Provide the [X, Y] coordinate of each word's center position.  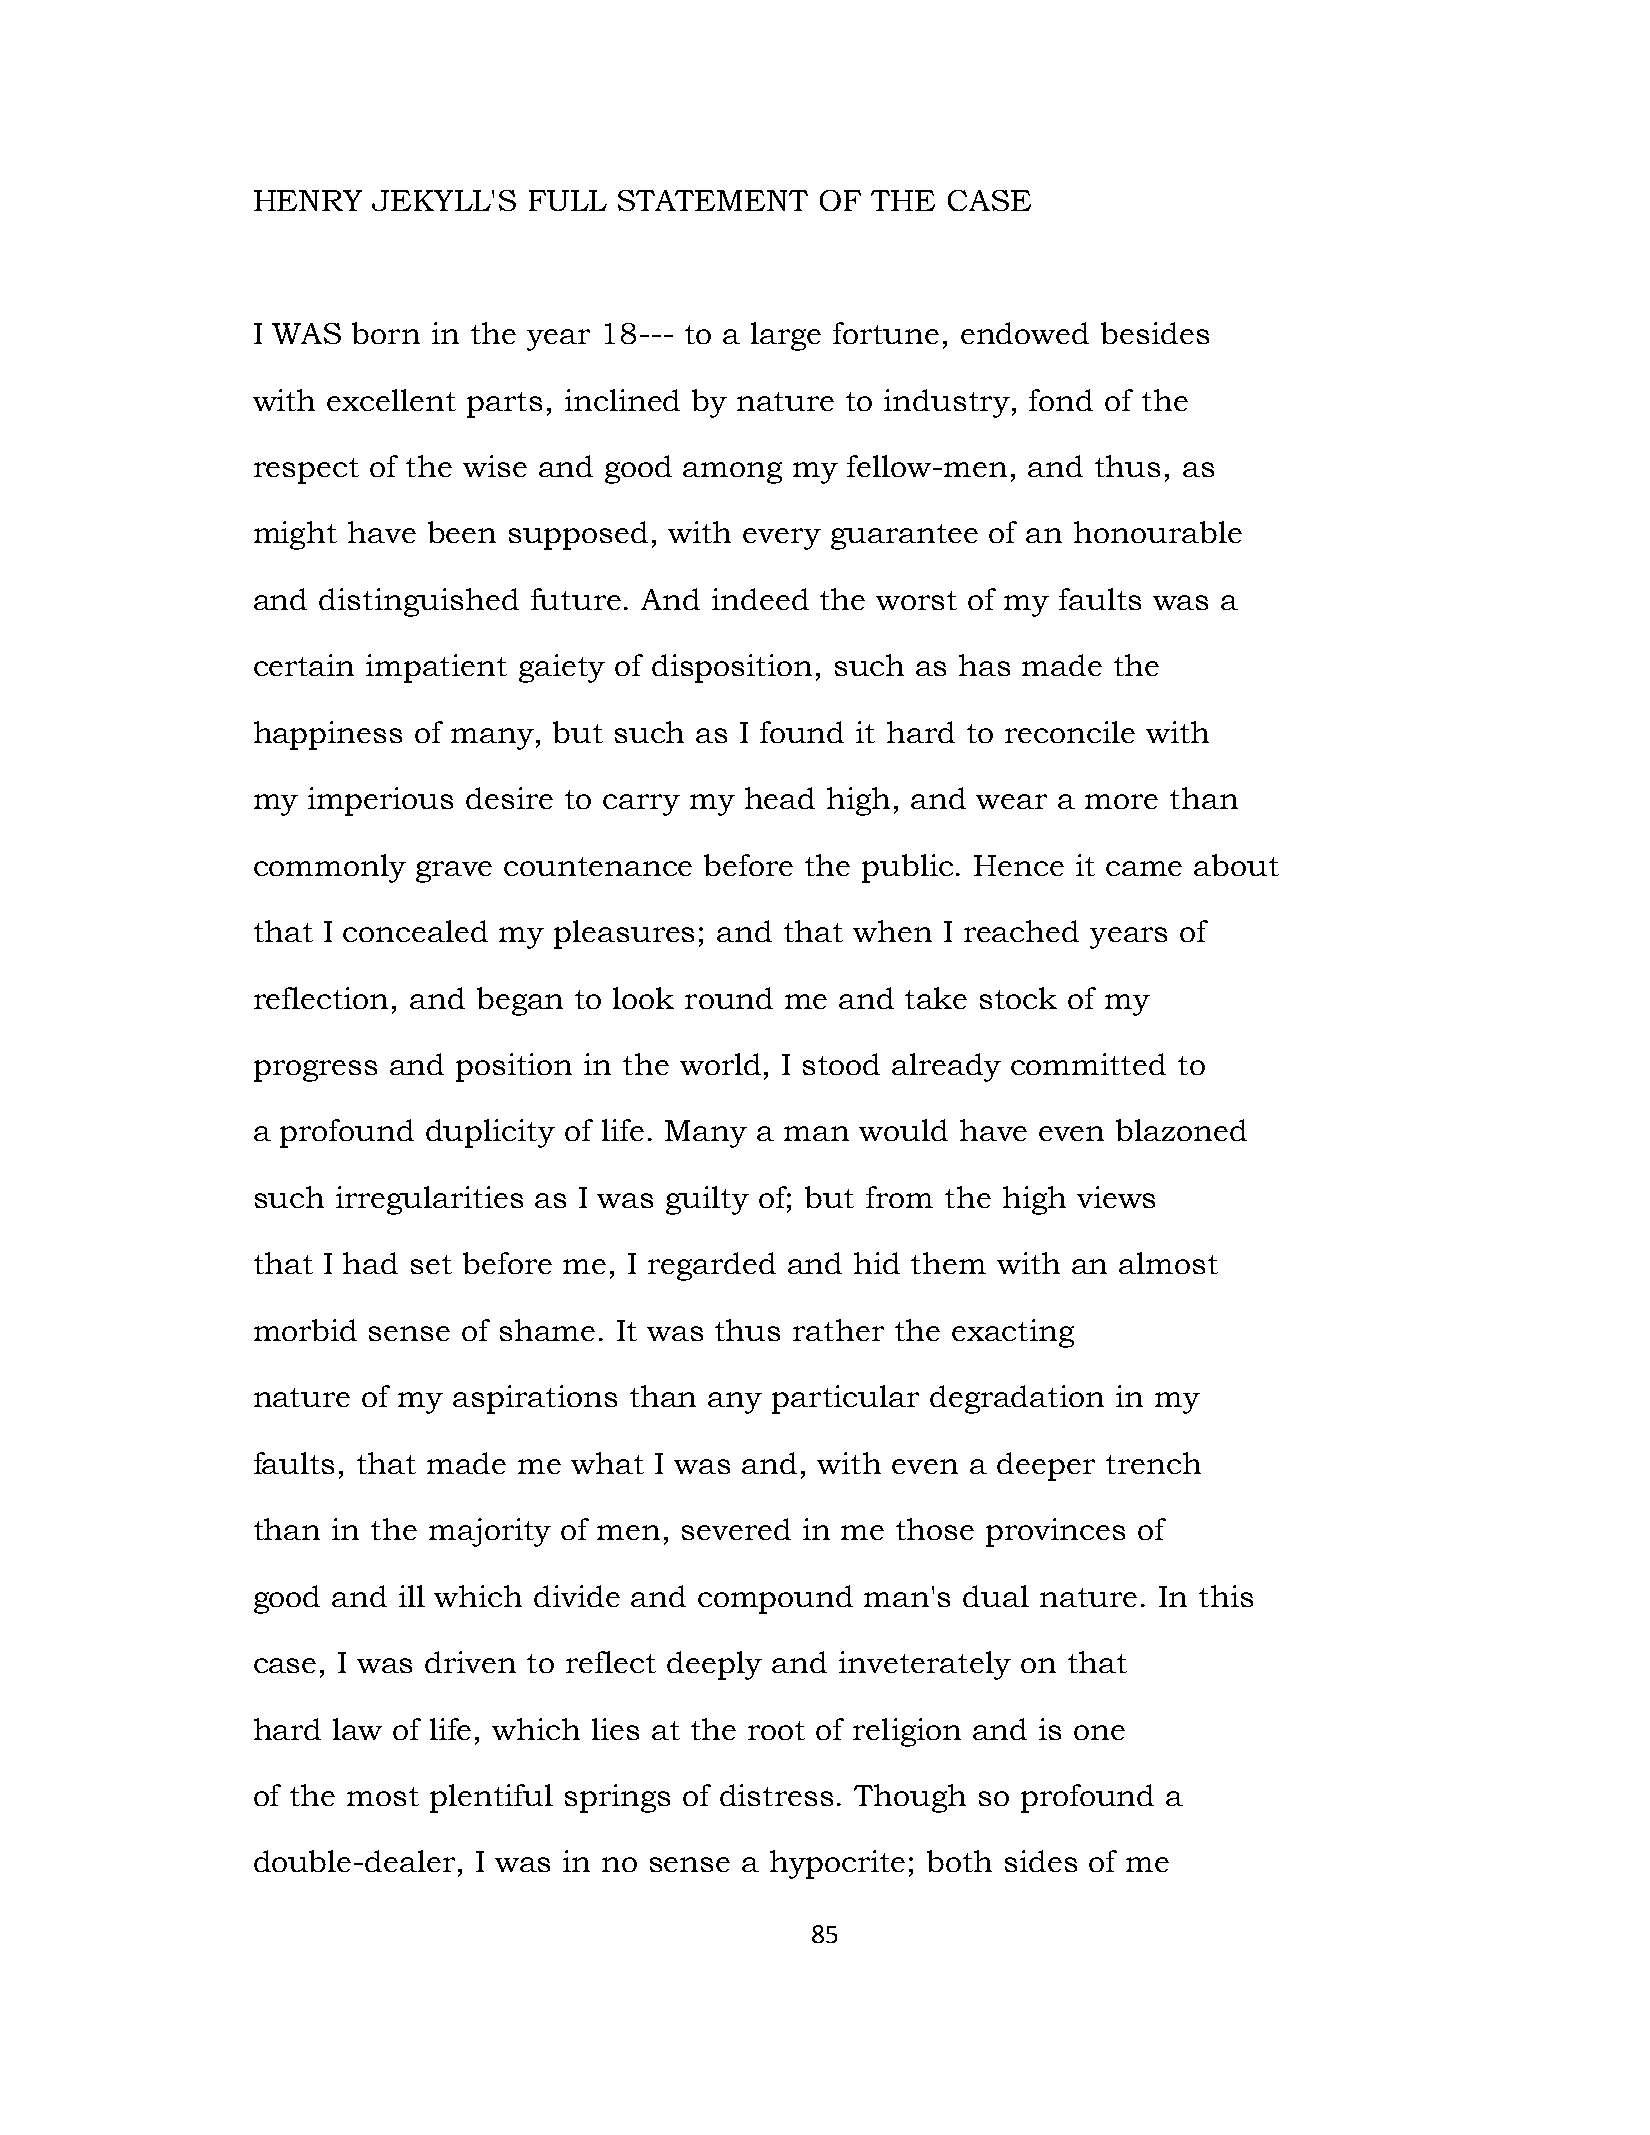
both [959, 1861]
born [386, 333]
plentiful [491, 1798]
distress [776, 1795]
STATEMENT [713, 200]
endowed [1025, 333]
